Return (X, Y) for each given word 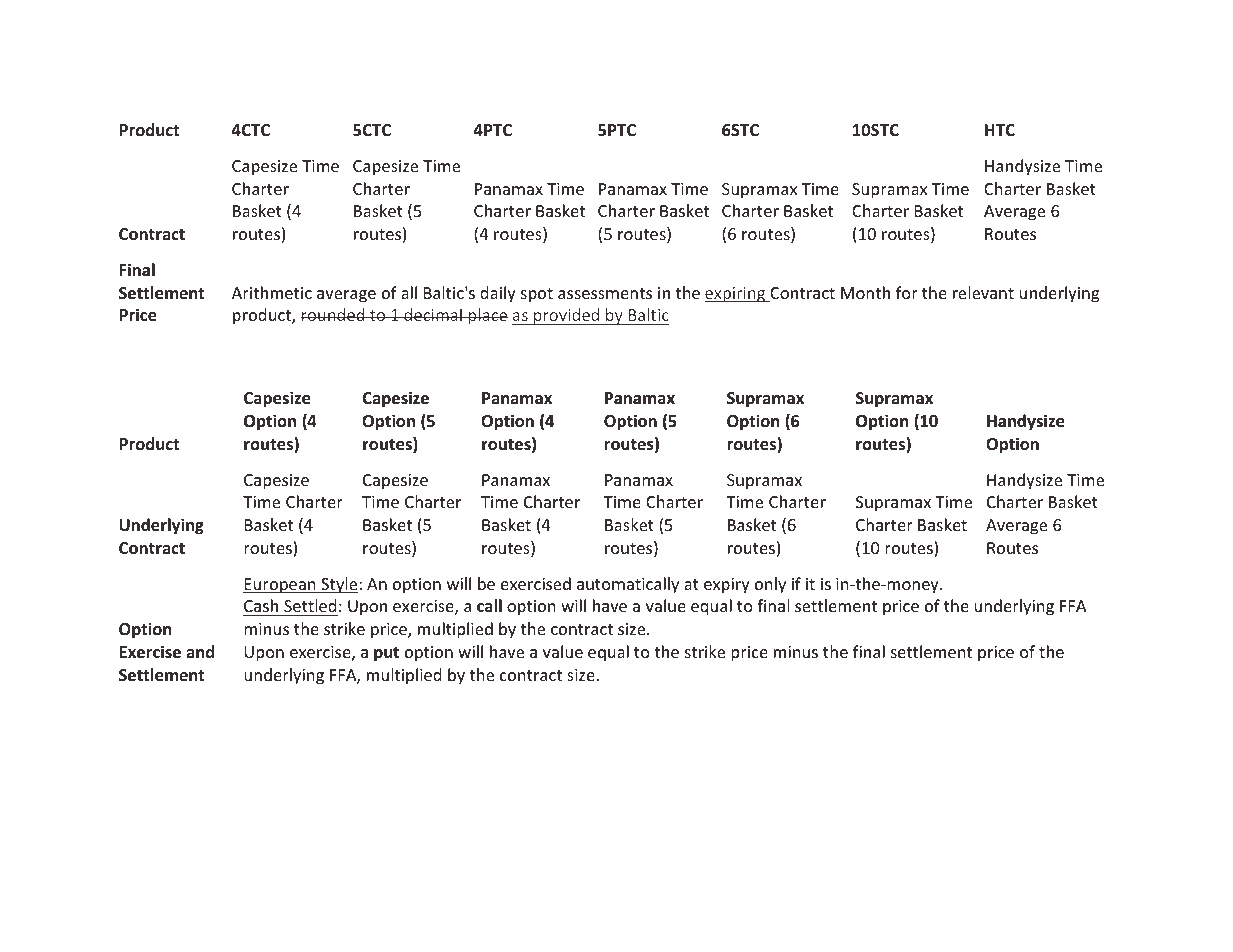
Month (865, 292)
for (907, 292)
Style (339, 585)
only (770, 585)
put (386, 654)
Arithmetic (272, 292)
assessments (605, 293)
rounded (333, 314)
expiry (727, 586)
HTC (1000, 130)
